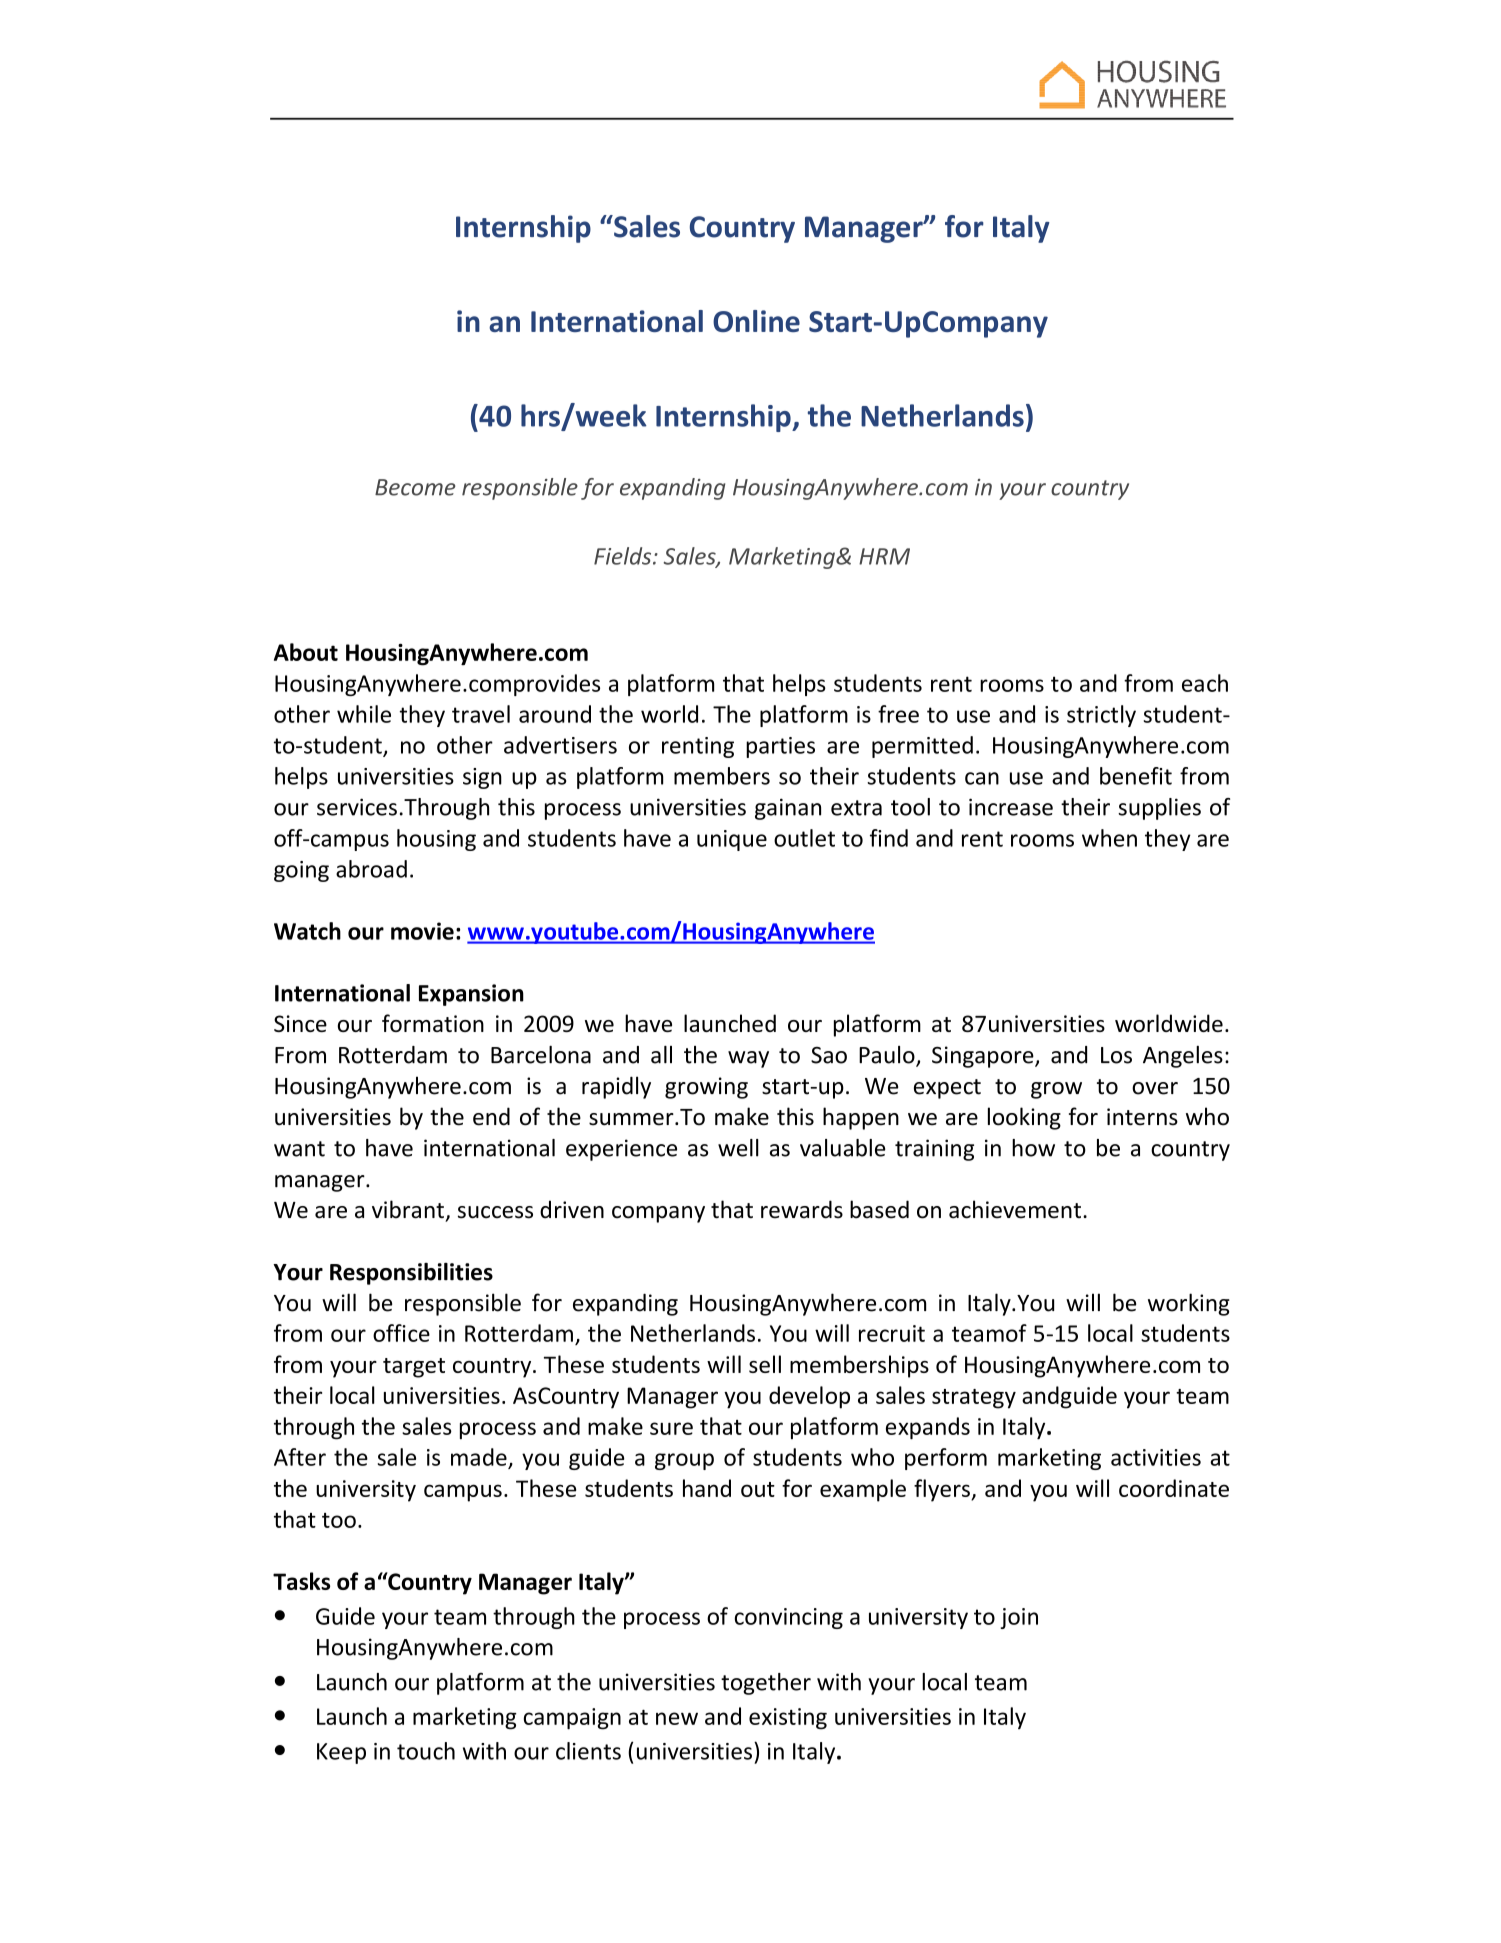 This page has width=1501, height=1943. I want to click on way, so click(748, 1059).
